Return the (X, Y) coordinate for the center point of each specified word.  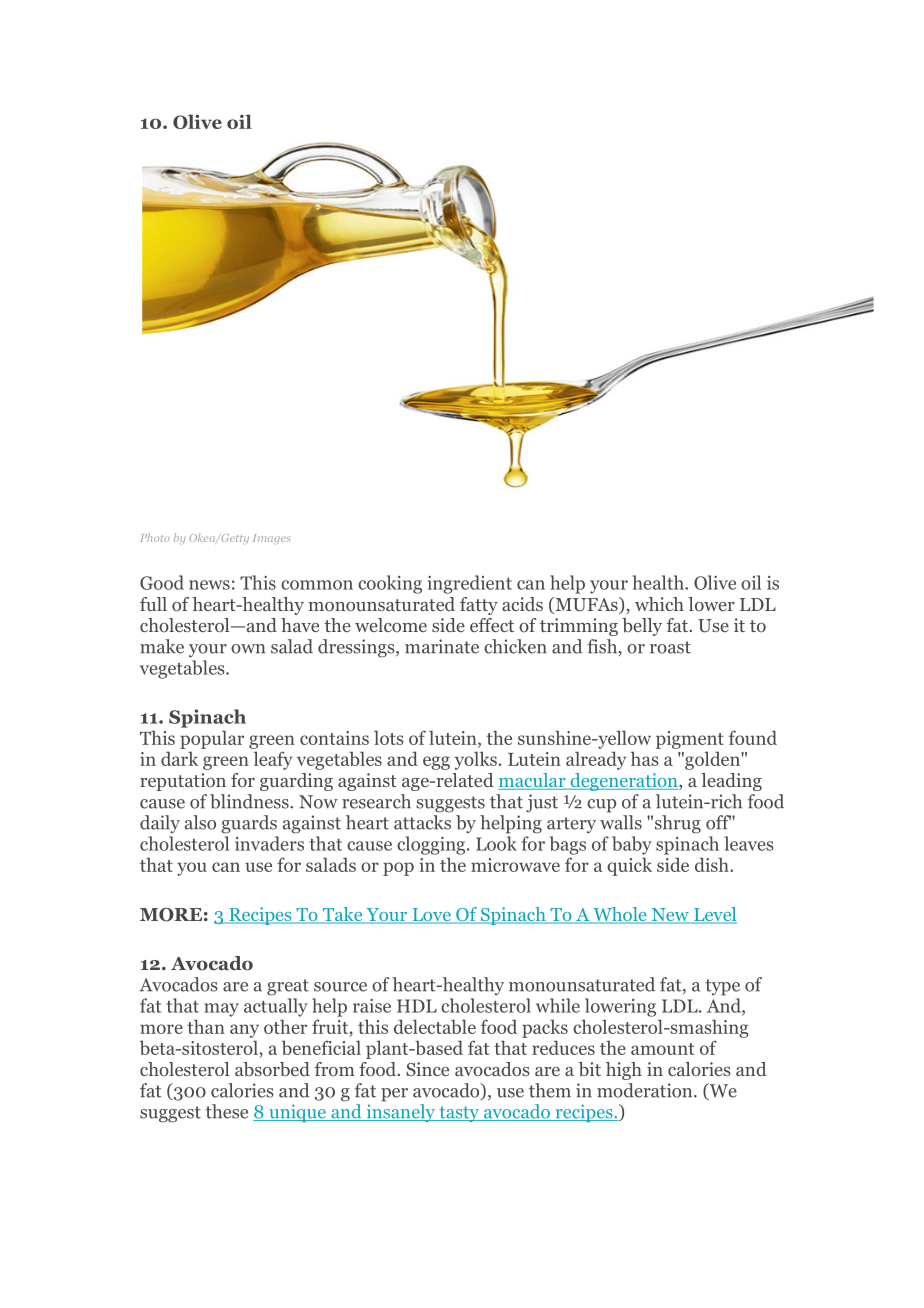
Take (342, 915)
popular (212, 739)
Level (714, 915)
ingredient (470, 584)
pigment (690, 740)
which (659, 604)
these (227, 1111)
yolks (476, 760)
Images (271, 539)
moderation (646, 1090)
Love (431, 916)
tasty (459, 1114)
